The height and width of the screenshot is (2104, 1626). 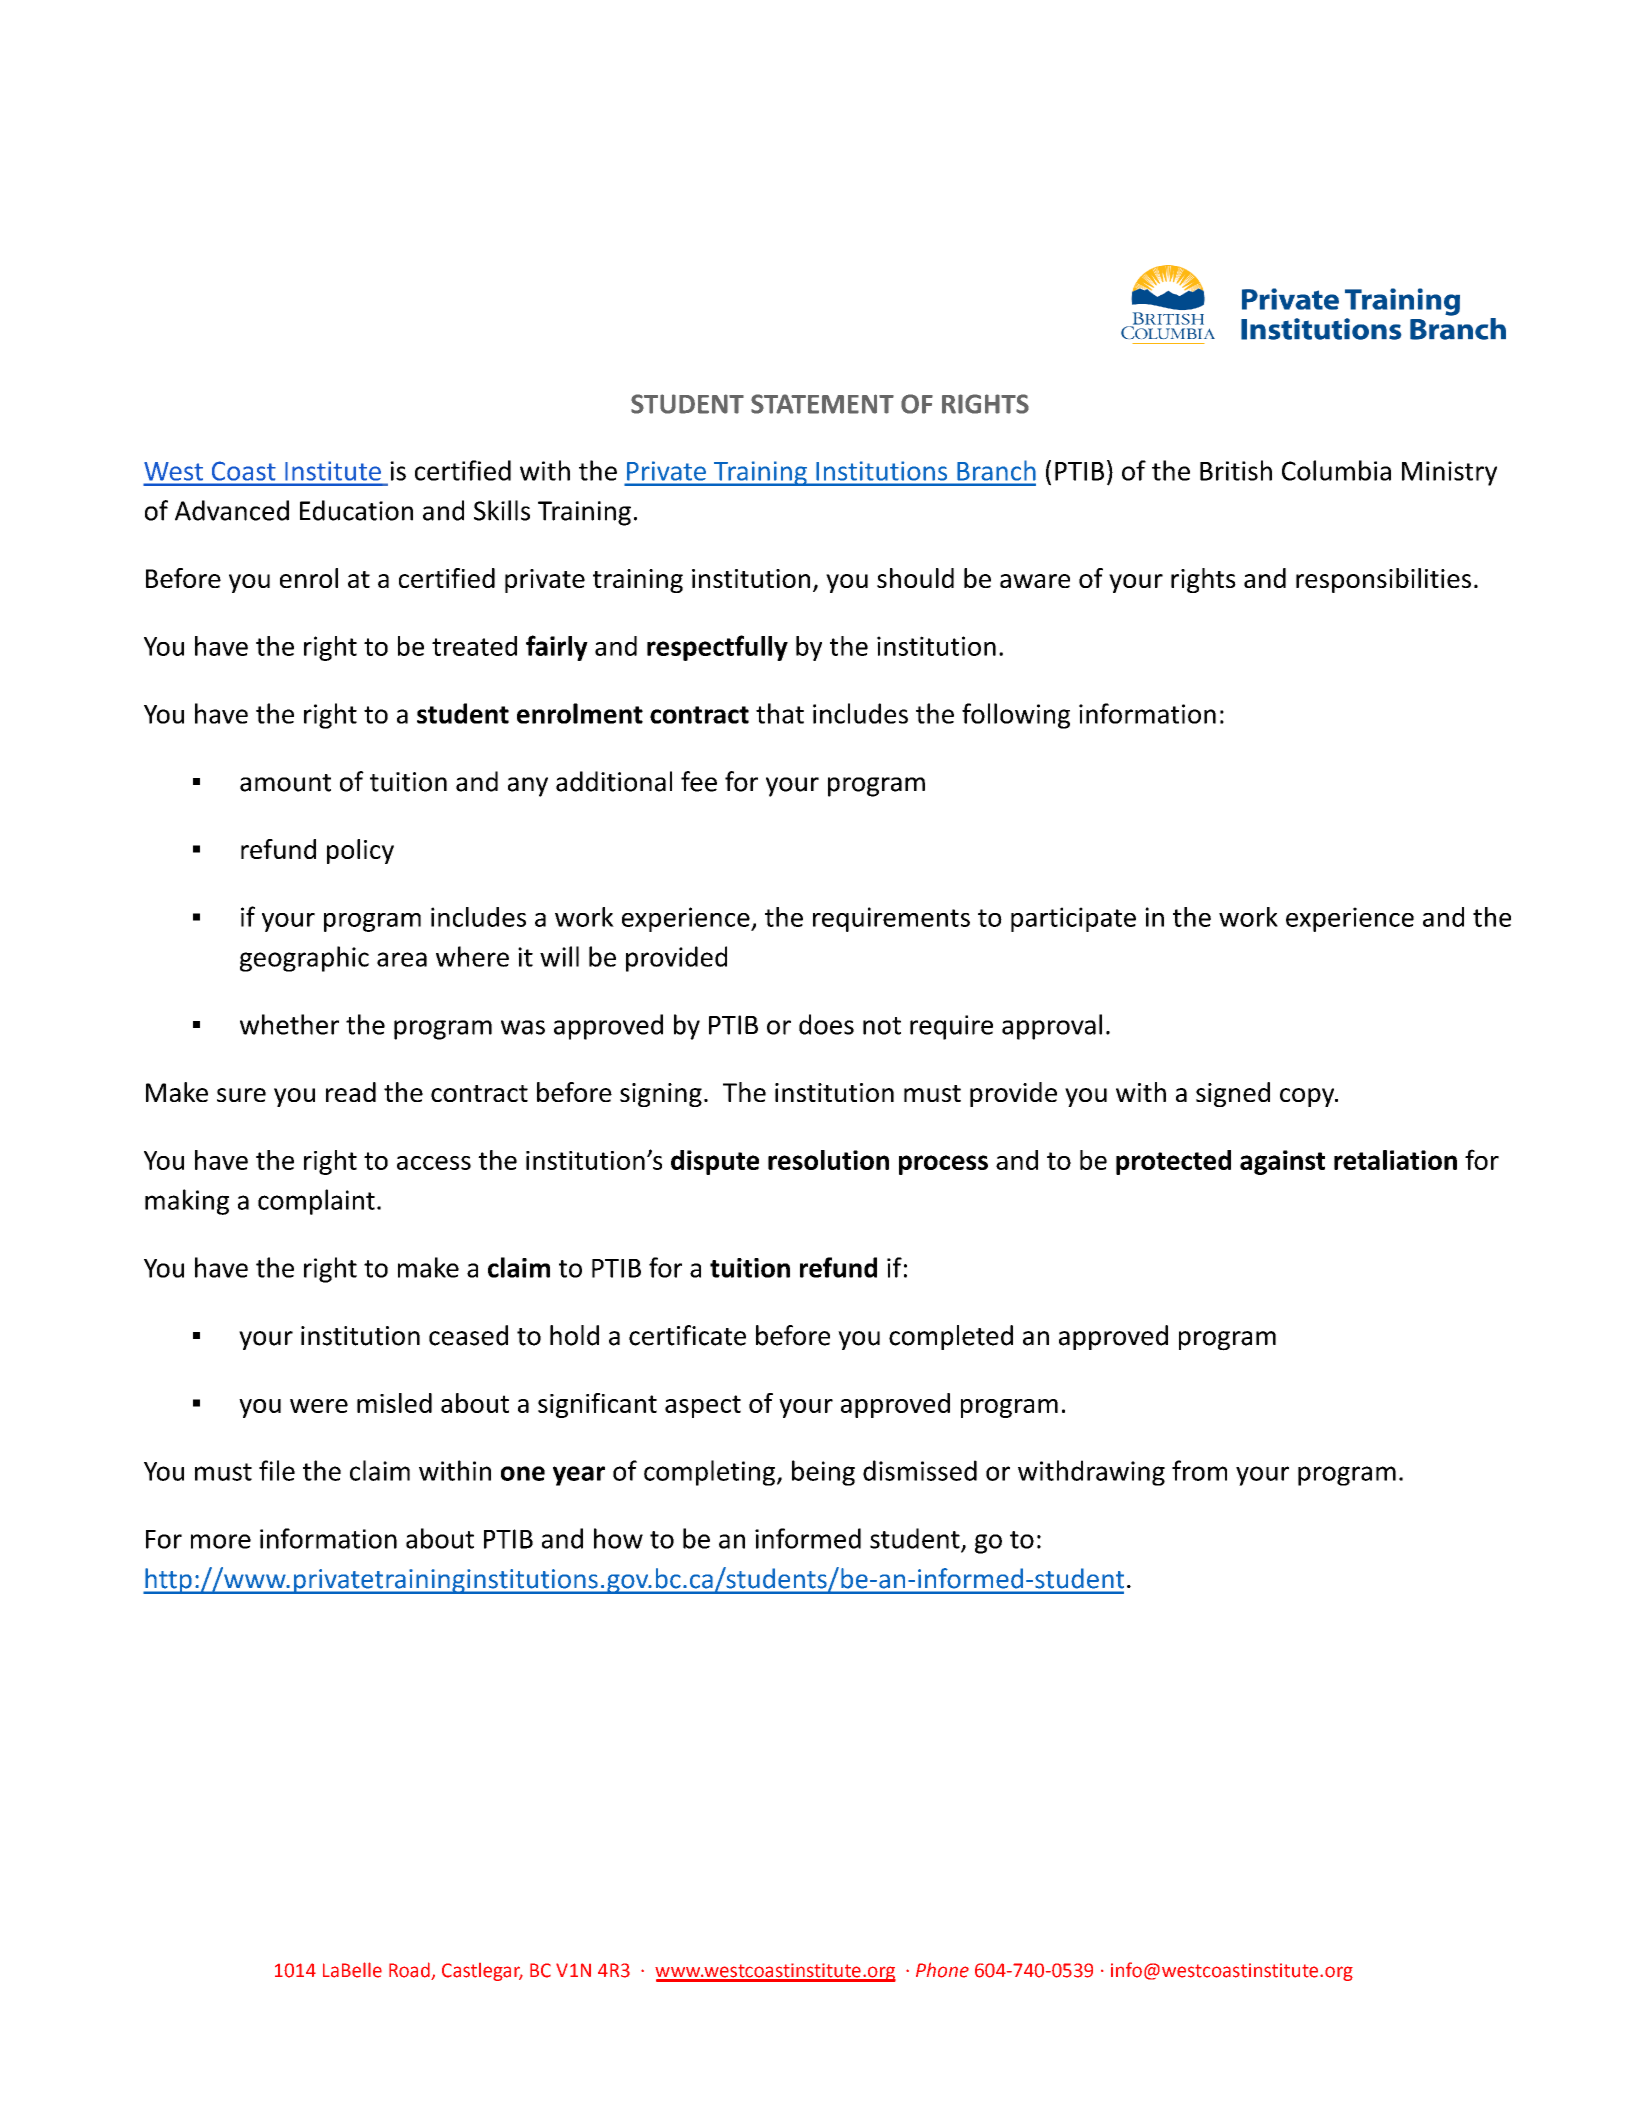 What do you see at coordinates (1199, 1470) in the screenshot?
I see `from` at bounding box center [1199, 1470].
